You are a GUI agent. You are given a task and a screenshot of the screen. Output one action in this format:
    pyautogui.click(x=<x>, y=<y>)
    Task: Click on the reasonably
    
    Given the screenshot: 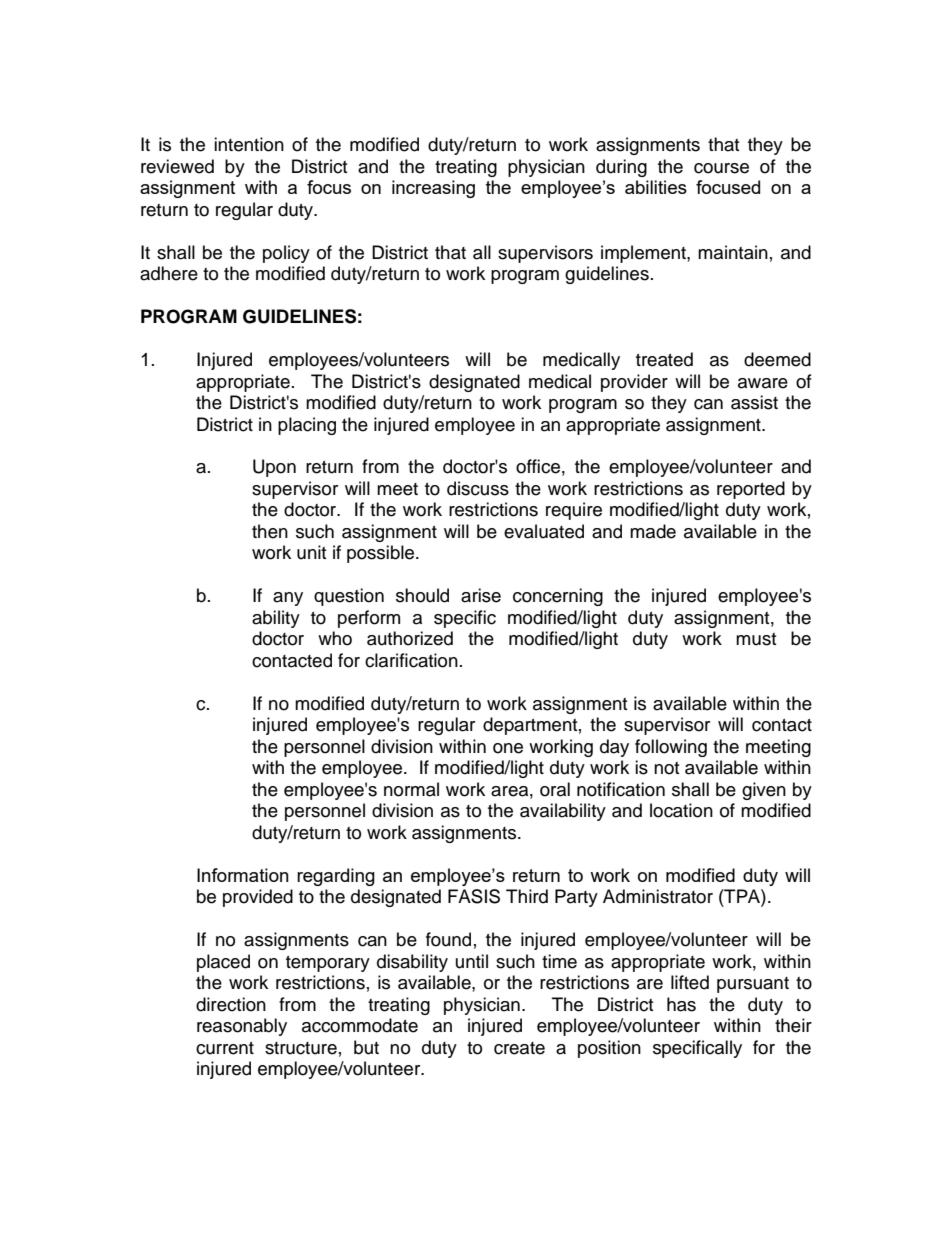 What is the action you would take?
    pyautogui.click(x=242, y=1027)
